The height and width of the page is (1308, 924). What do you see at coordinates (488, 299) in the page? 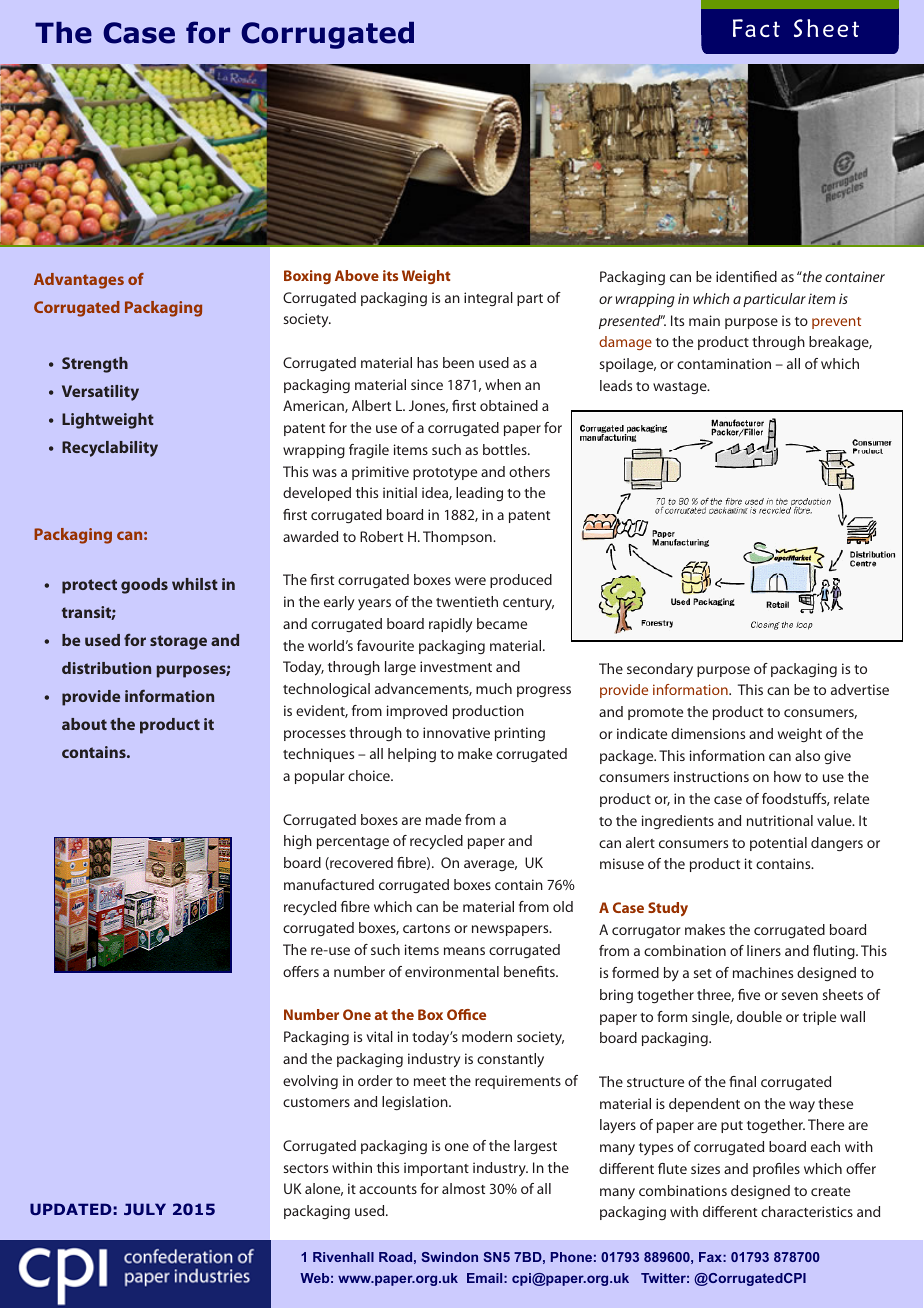
I see `integral` at bounding box center [488, 299].
